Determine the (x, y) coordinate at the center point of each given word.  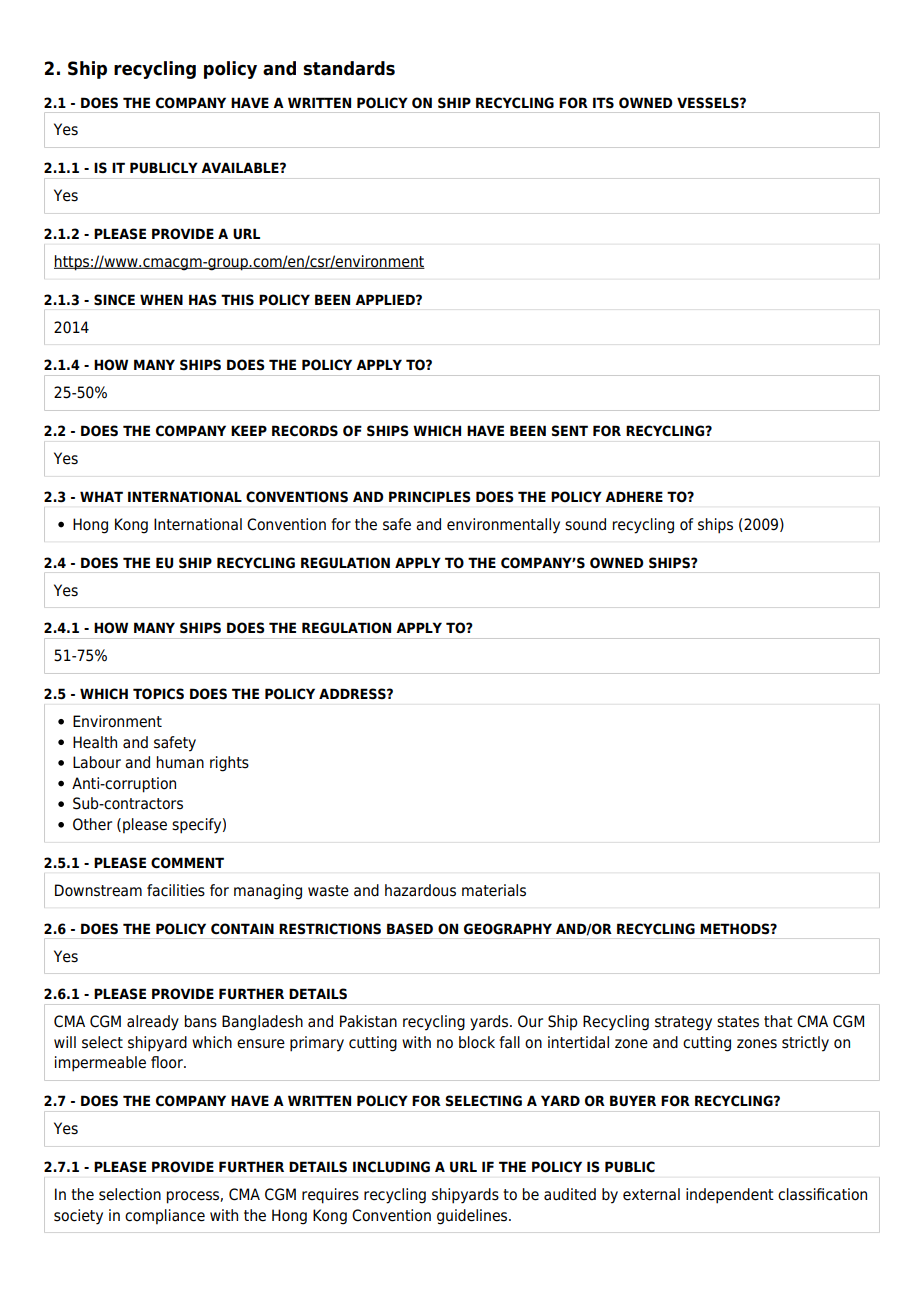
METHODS (736, 929)
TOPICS (158, 694)
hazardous (420, 890)
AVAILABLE (241, 167)
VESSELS (709, 103)
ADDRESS (353, 693)
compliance (165, 1217)
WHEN (161, 299)
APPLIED (386, 299)
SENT (570, 431)
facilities (176, 890)
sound (585, 524)
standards (349, 68)
